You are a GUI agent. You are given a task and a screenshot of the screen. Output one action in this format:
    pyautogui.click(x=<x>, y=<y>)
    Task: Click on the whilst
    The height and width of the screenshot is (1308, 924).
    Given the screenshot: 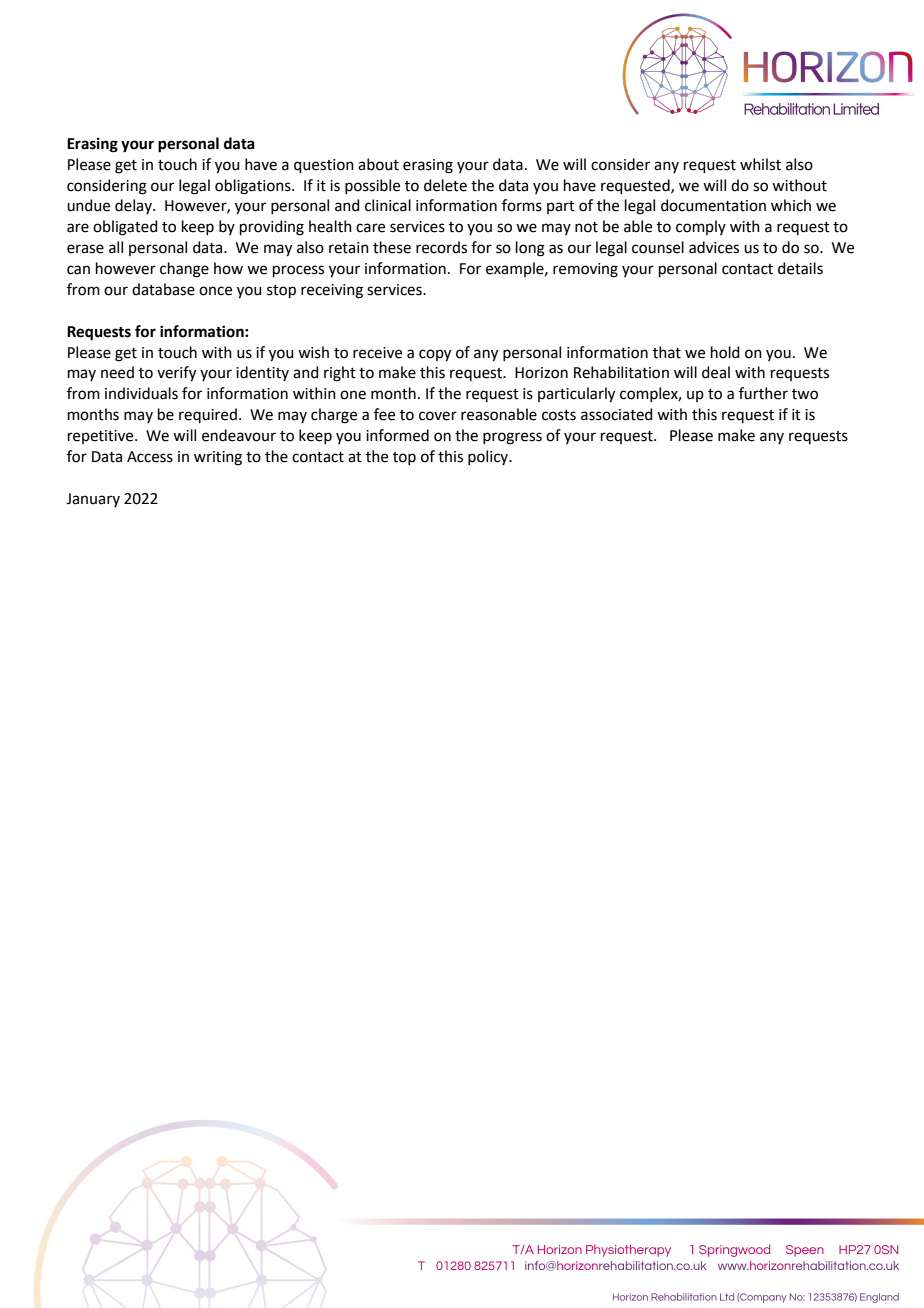 What is the action you would take?
    pyautogui.click(x=760, y=164)
